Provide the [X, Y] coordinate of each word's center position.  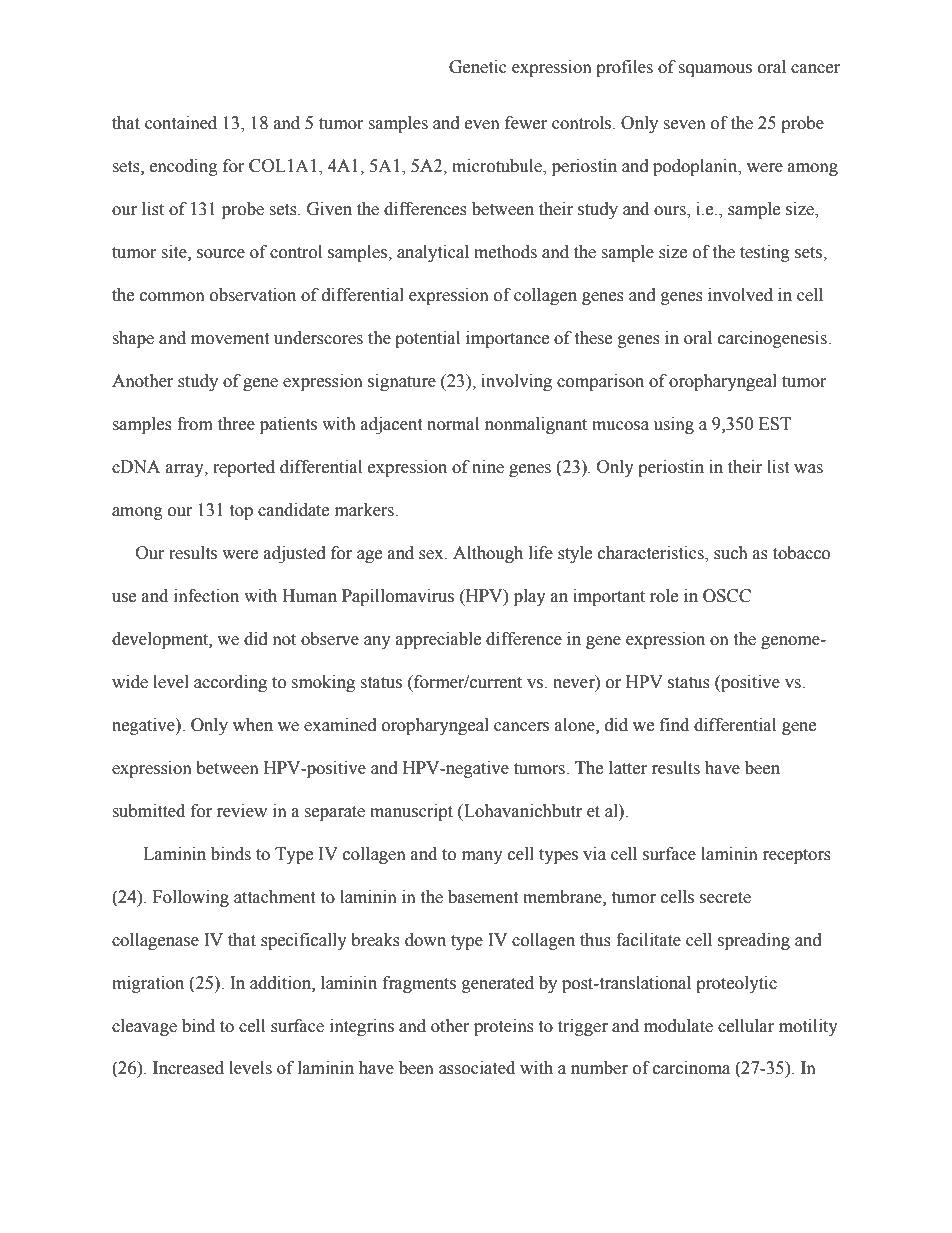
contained [181, 123]
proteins [504, 1027]
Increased [188, 1068]
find [674, 725]
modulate [678, 1026]
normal [453, 424]
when [253, 725]
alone [576, 725]
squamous [715, 70]
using [674, 425]
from [195, 424]
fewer [526, 123]
